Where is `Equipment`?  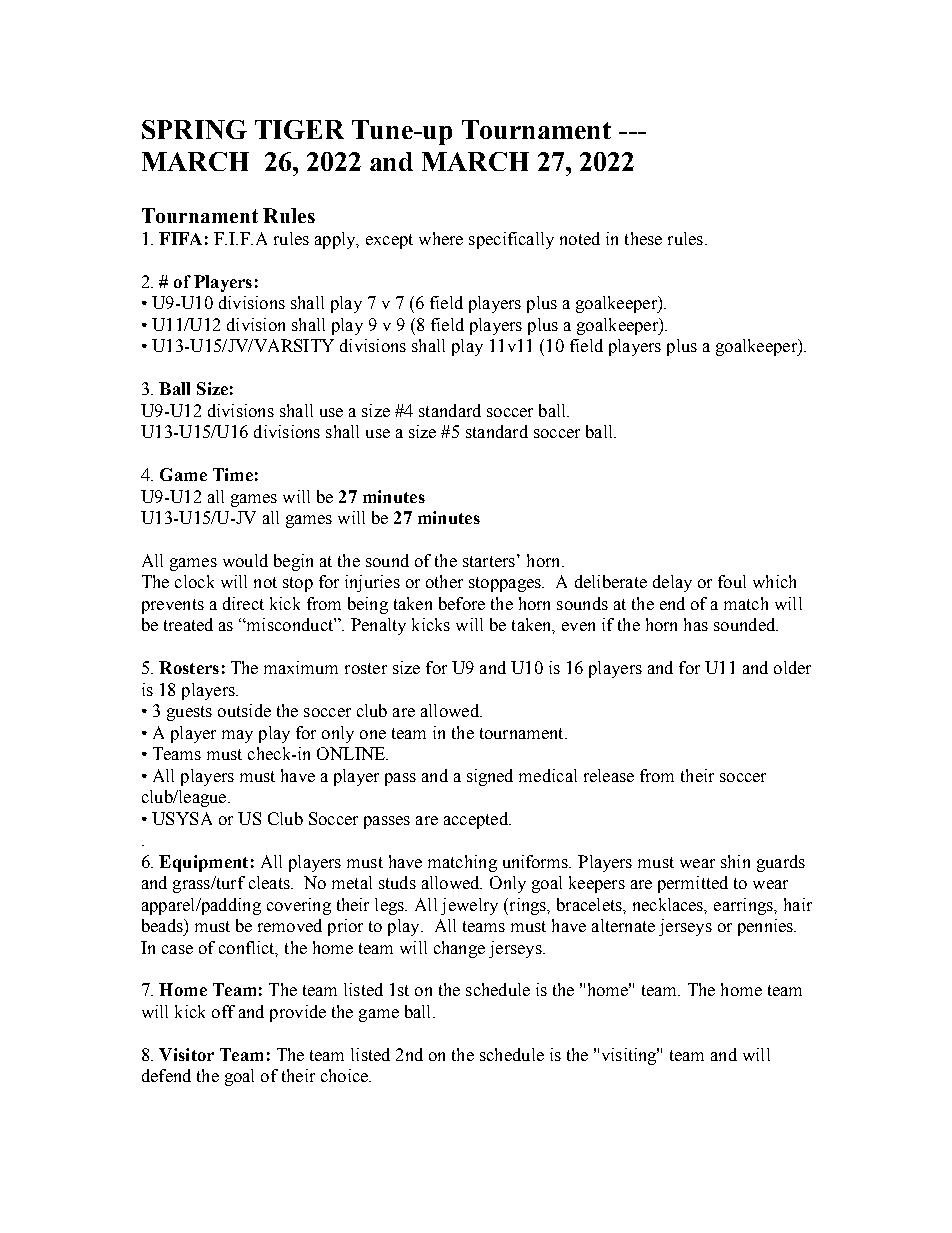 Equipment is located at coordinates (203, 863).
